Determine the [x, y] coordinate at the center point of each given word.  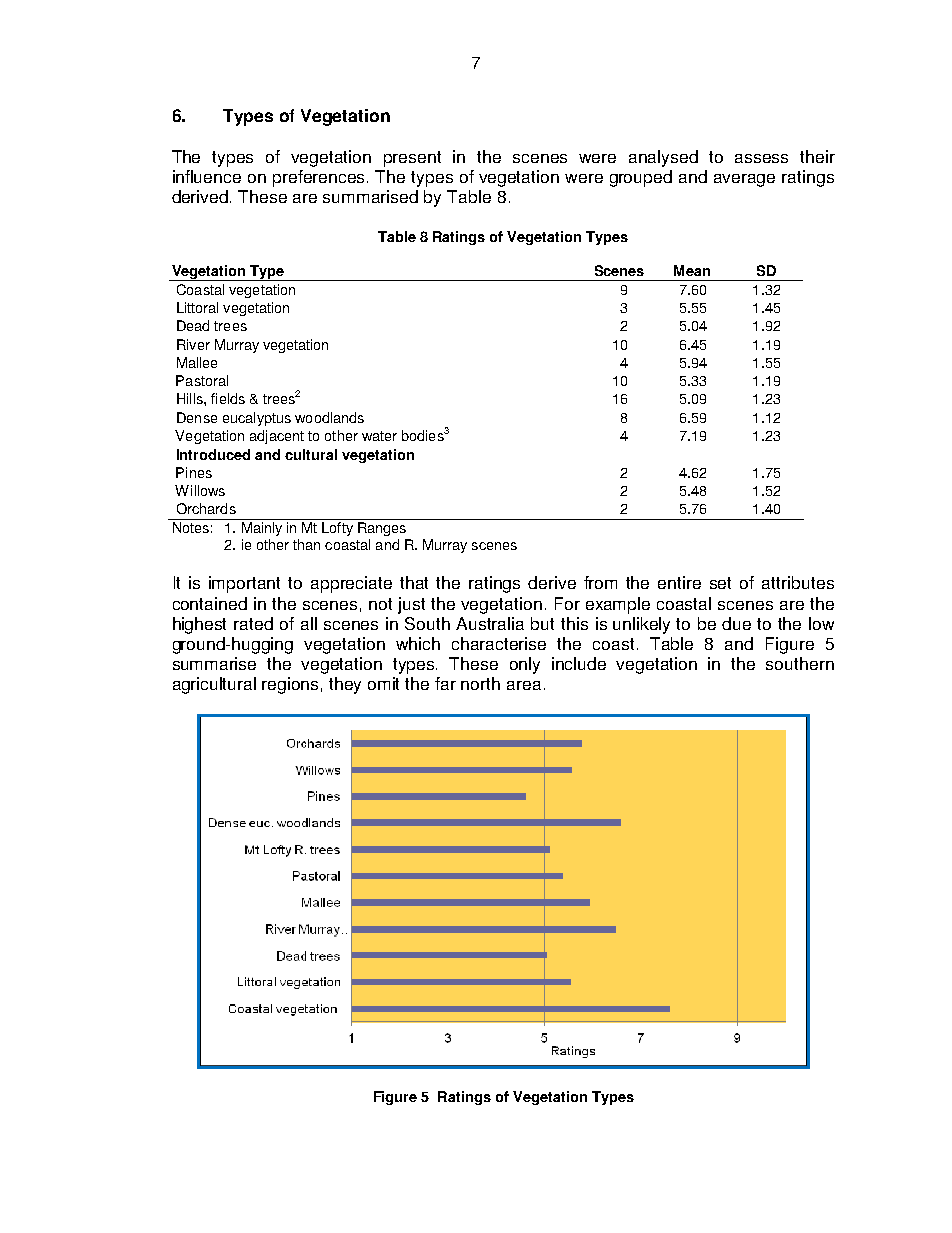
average [744, 180]
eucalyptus [257, 419]
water [379, 436]
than [306, 544]
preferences [320, 178]
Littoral [197, 307]
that [414, 582]
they [345, 685]
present [412, 159]
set [720, 583]
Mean [692, 270]
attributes [798, 582]
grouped [641, 178]
